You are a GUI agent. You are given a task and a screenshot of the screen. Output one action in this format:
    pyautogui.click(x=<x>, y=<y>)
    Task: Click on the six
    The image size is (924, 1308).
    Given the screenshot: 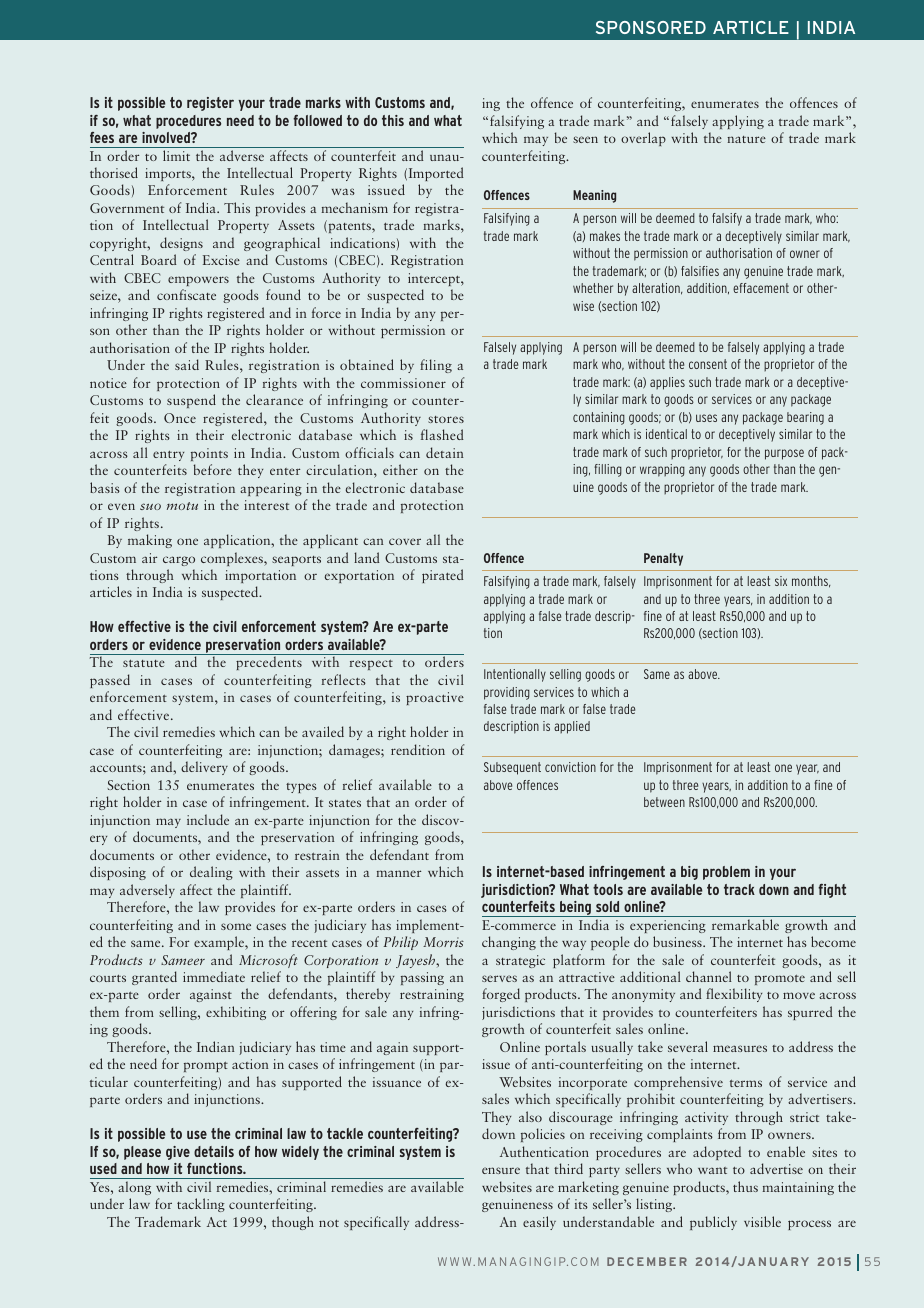 What is the action you would take?
    pyautogui.click(x=781, y=581)
